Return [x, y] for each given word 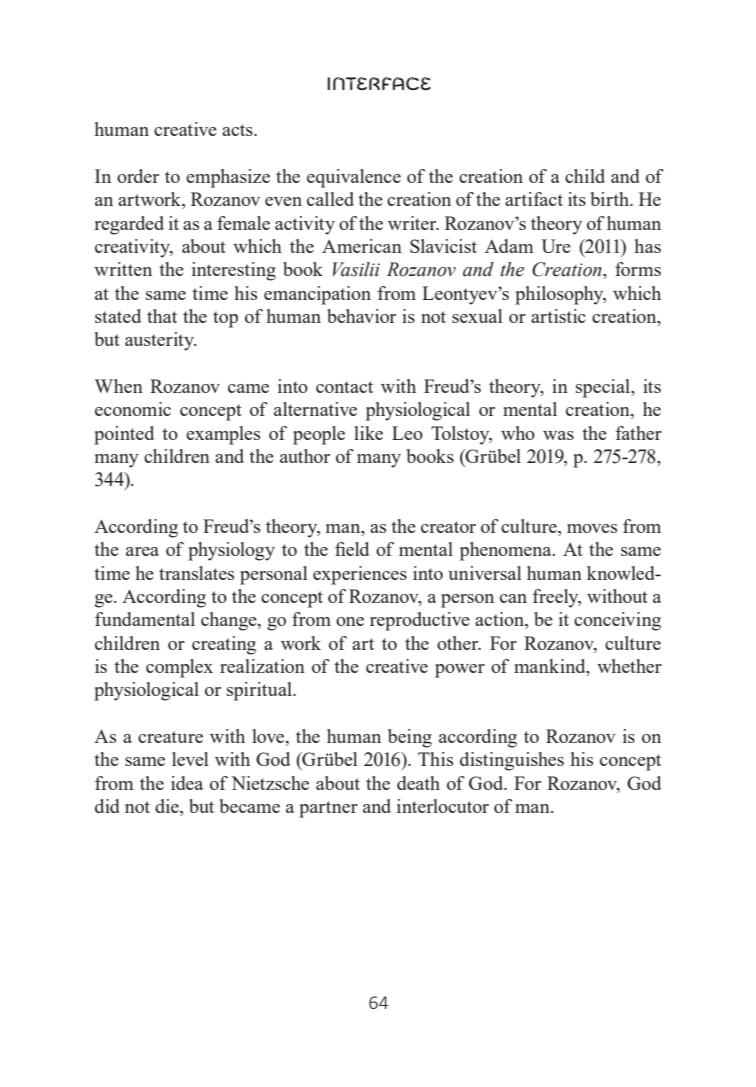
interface [379, 83]
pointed [124, 435]
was [558, 435]
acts [238, 130]
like [368, 433]
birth [611, 199]
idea [187, 783]
